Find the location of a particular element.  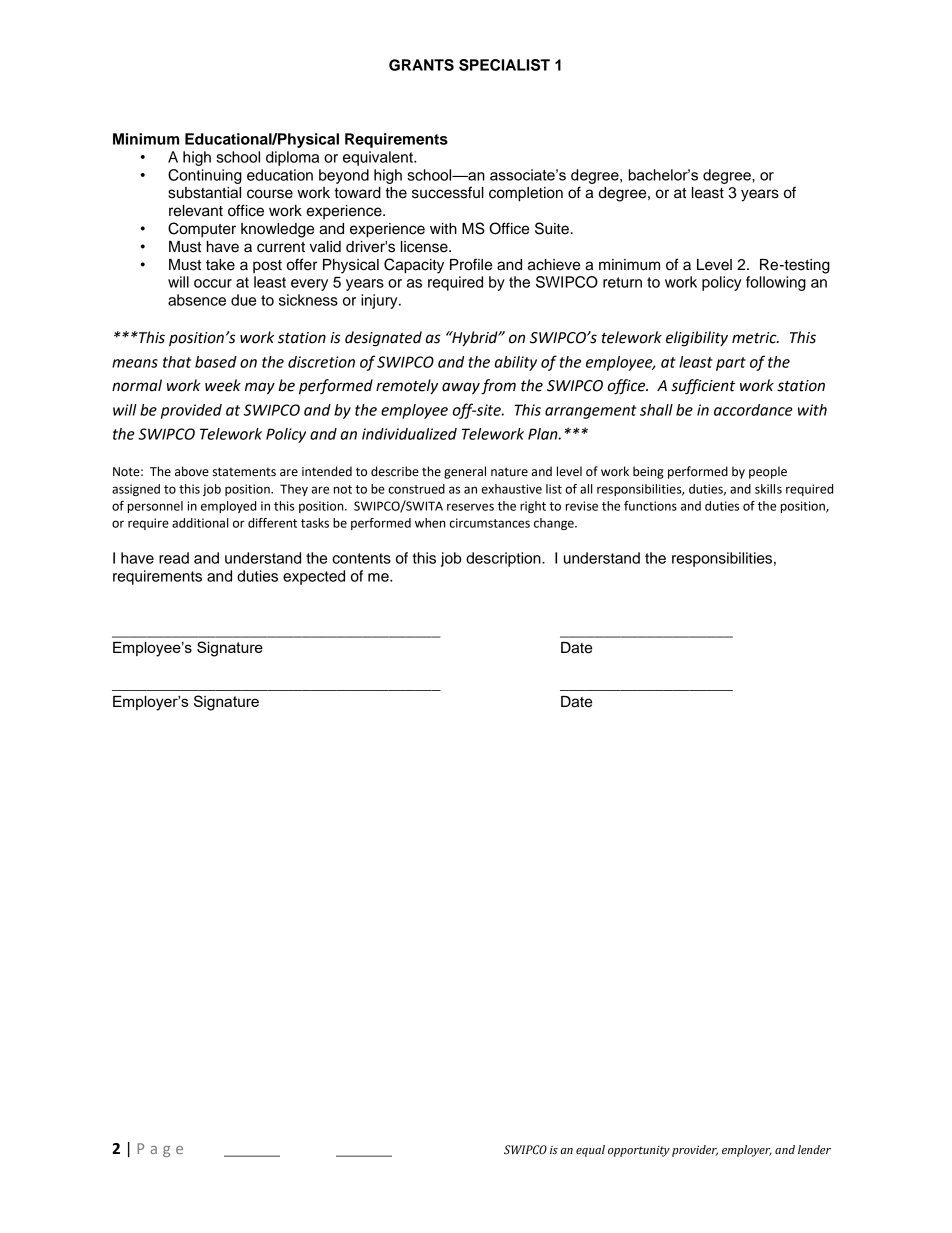

description is located at coordinates (504, 559).
